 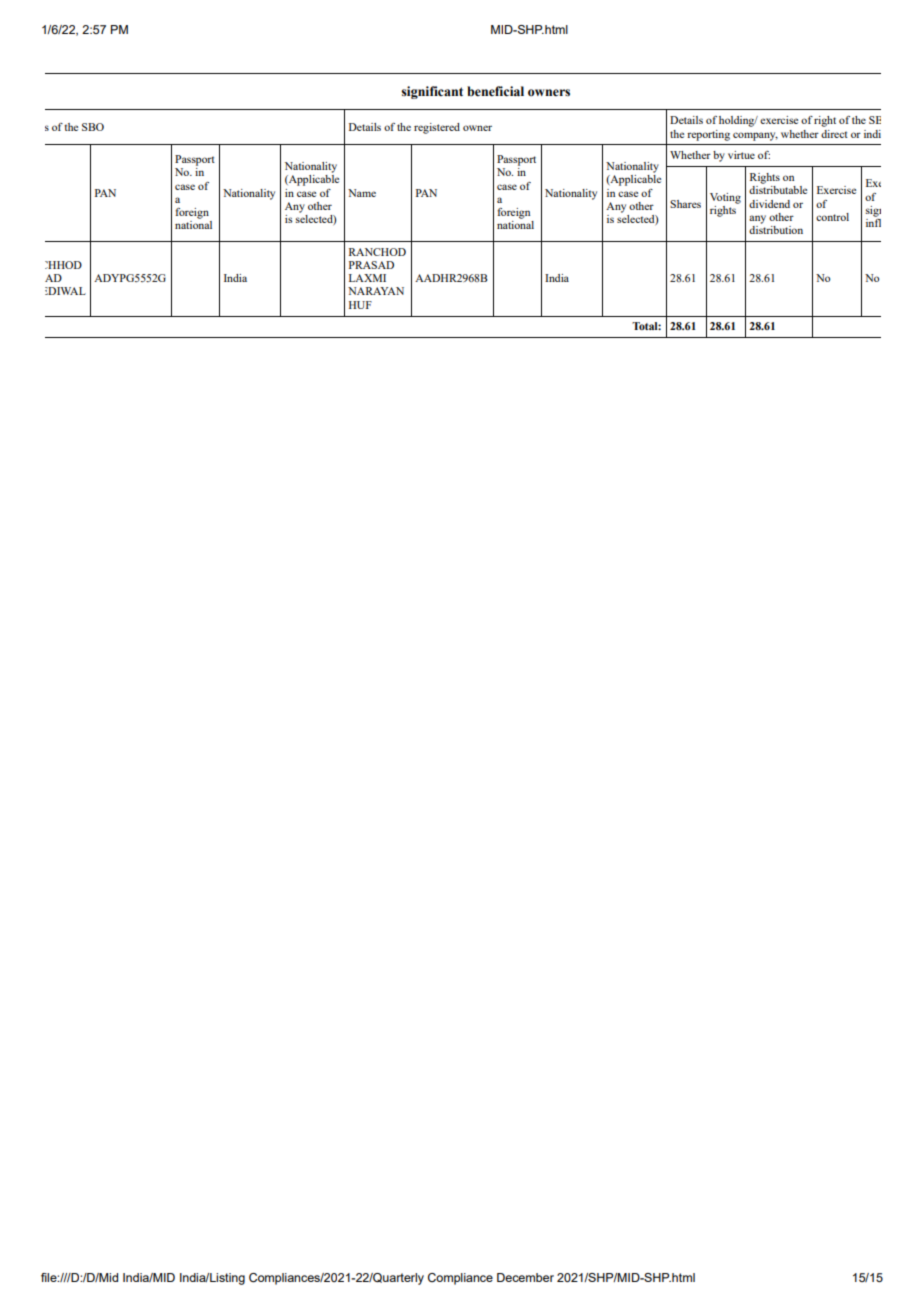 I want to click on infl, so click(x=873, y=221).
